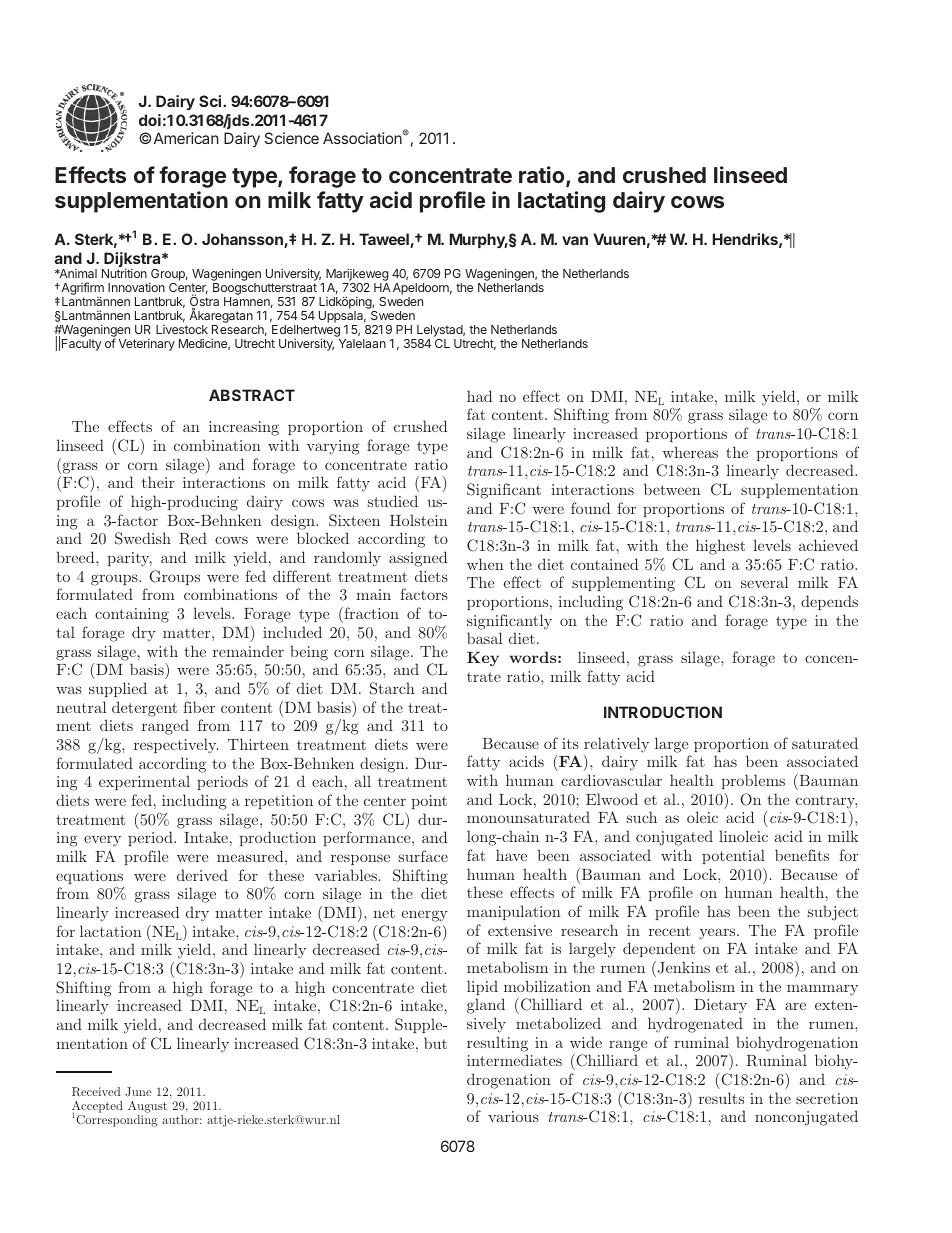 The image size is (952, 1233). What do you see at coordinates (575, 240) in the screenshot?
I see `van` at bounding box center [575, 240].
